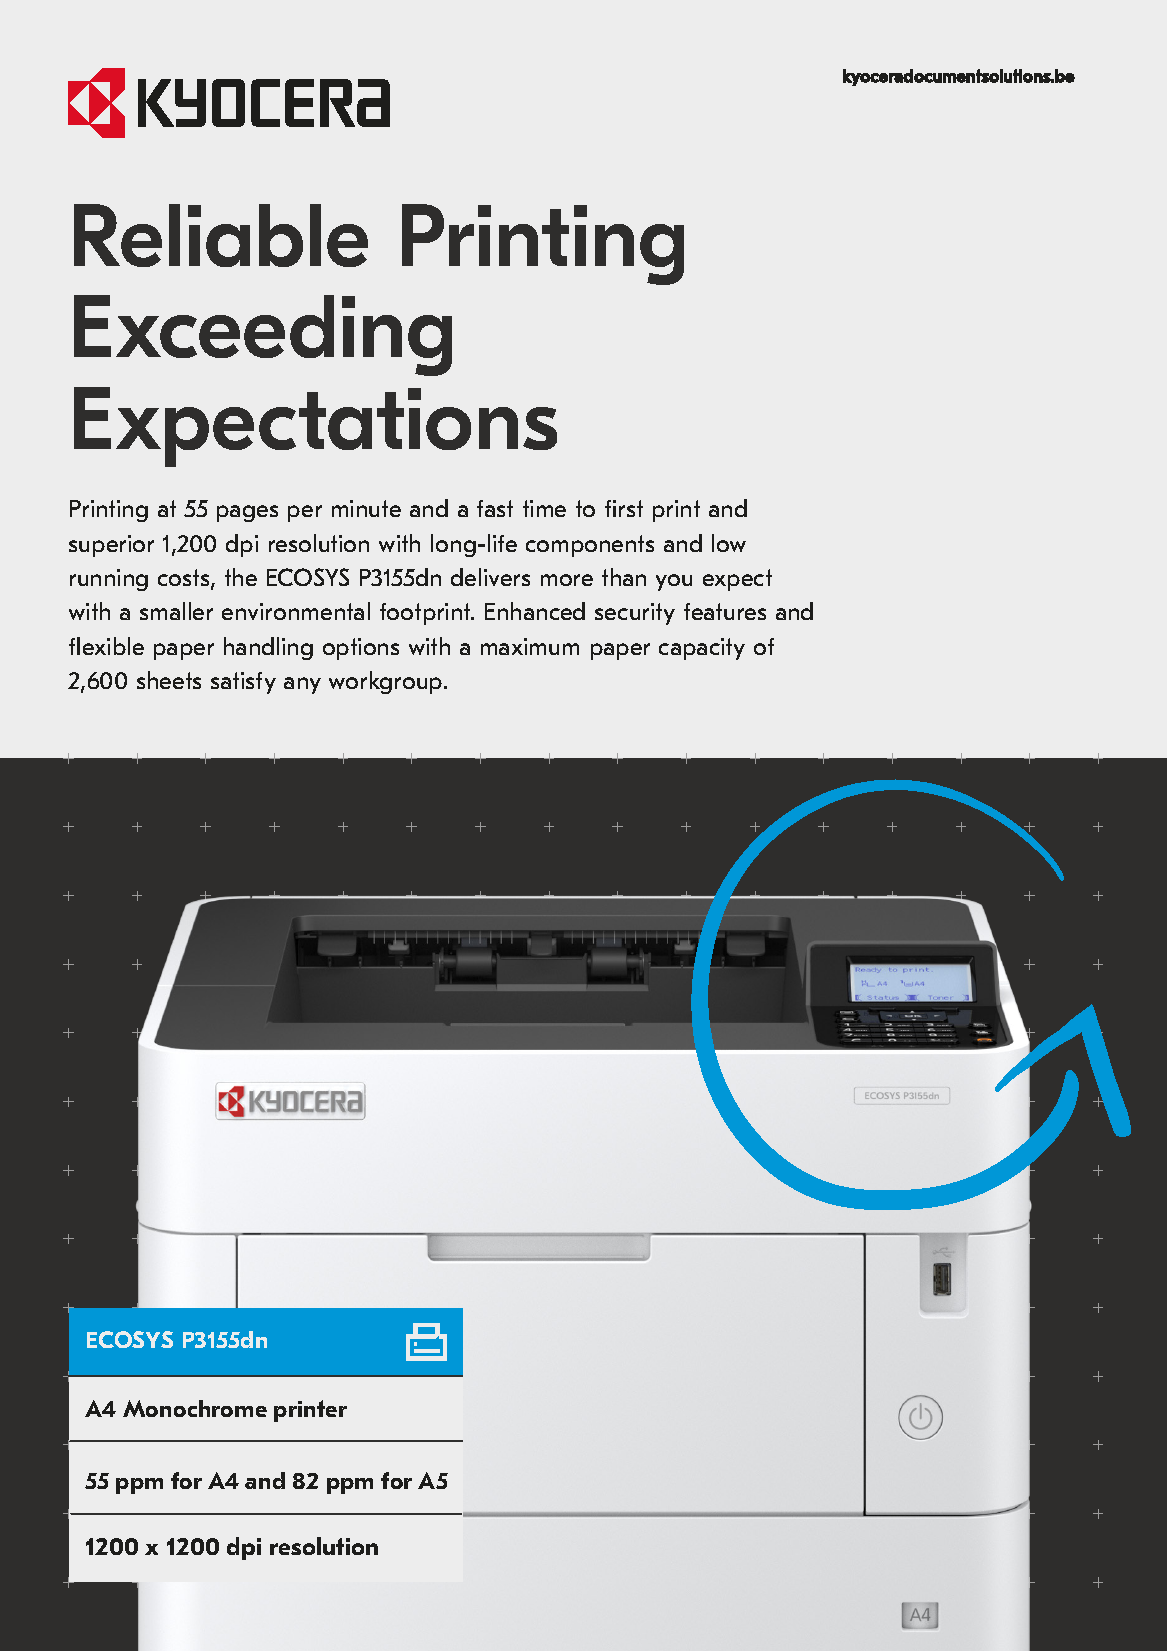  I want to click on sheets, so click(169, 680).
